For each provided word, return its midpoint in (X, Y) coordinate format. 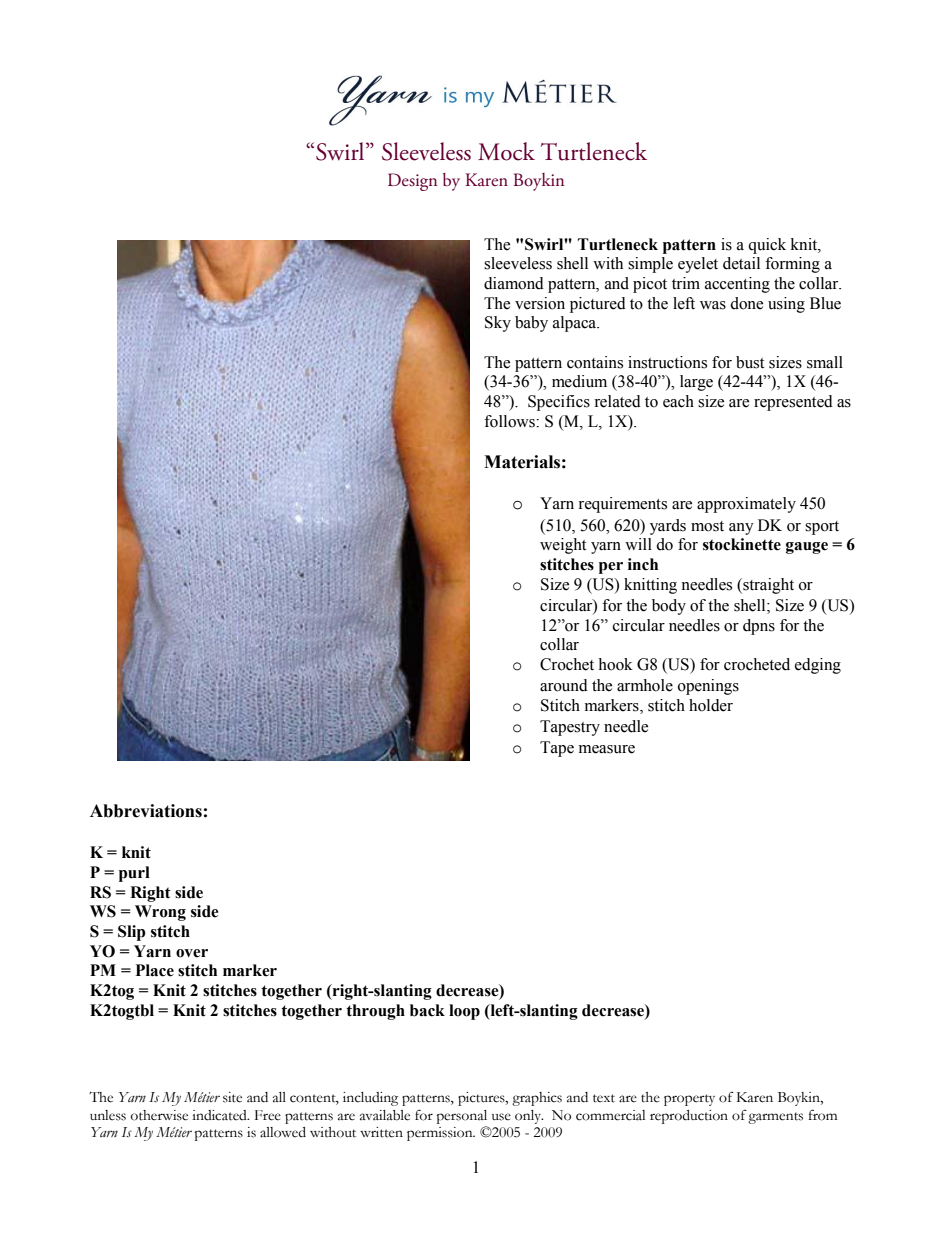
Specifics (559, 403)
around (564, 685)
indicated (220, 1115)
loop (464, 1012)
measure (607, 749)
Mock (506, 151)
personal (461, 1117)
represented (793, 403)
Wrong (160, 913)
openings (708, 687)
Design (412, 182)
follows (510, 421)
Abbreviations (146, 811)
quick (767, 246)
